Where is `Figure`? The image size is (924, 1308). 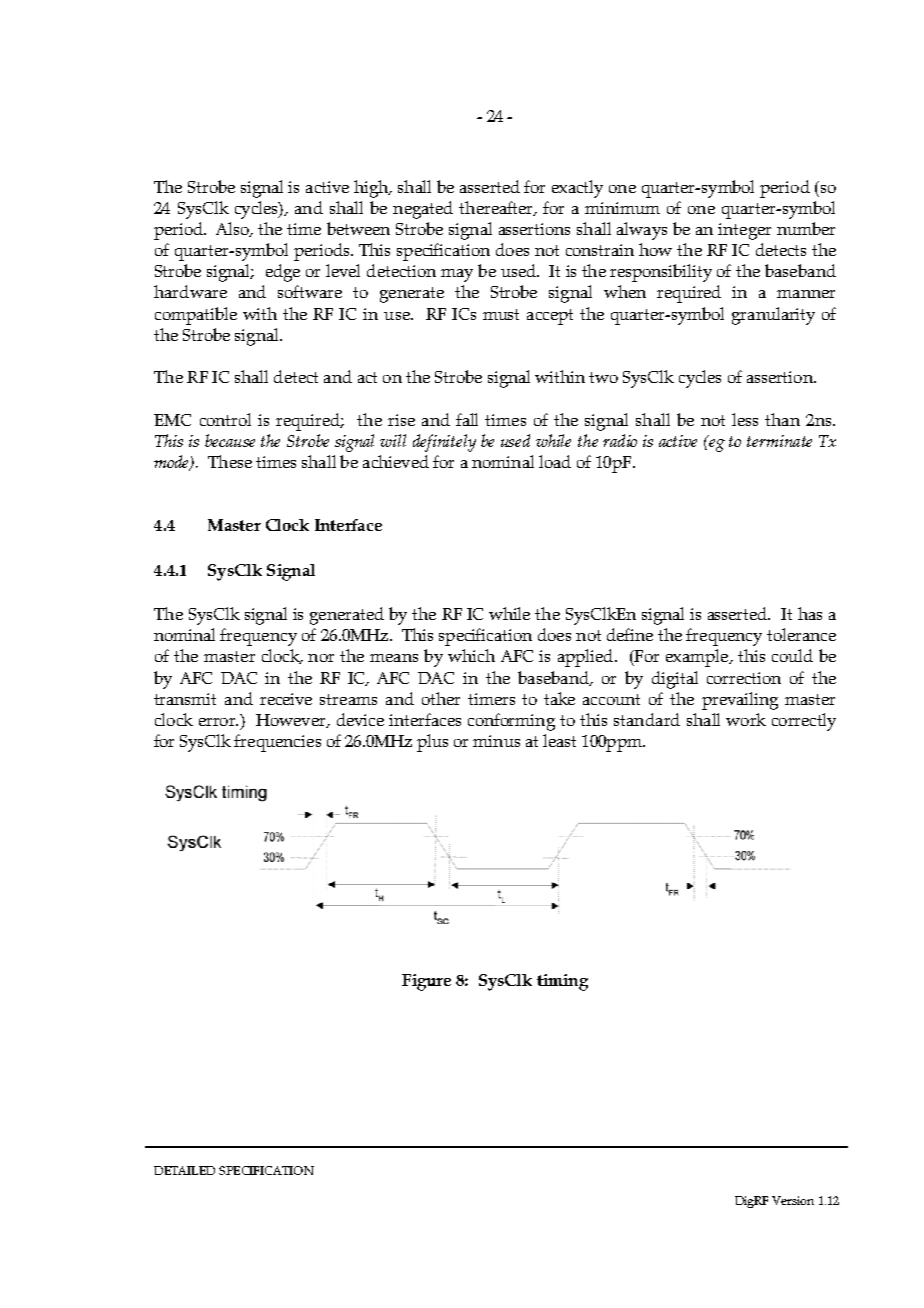 Figure is located at coordinates (426, 982).
